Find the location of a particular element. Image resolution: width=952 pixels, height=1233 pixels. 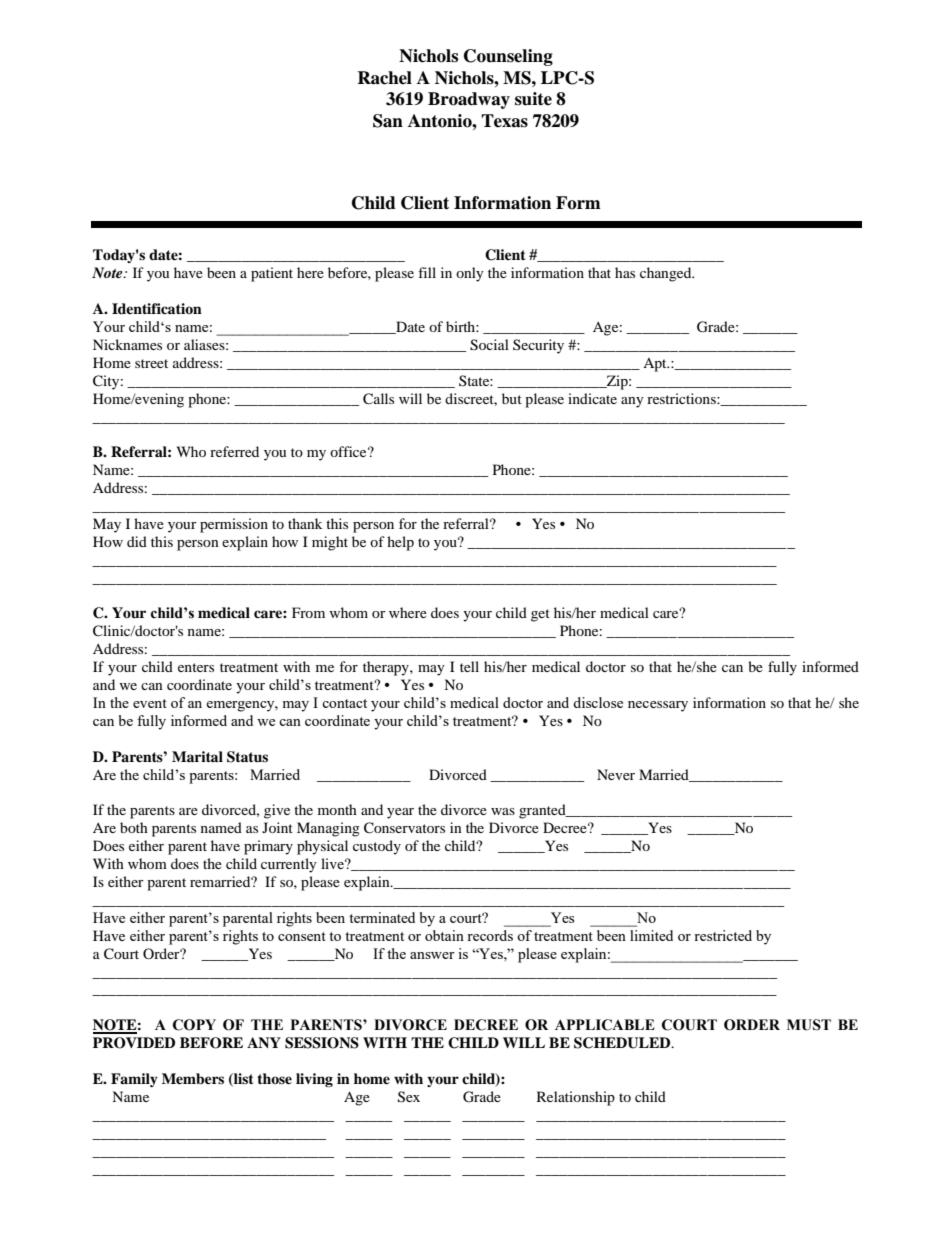

Members is located at coordinates (193, 1079).
